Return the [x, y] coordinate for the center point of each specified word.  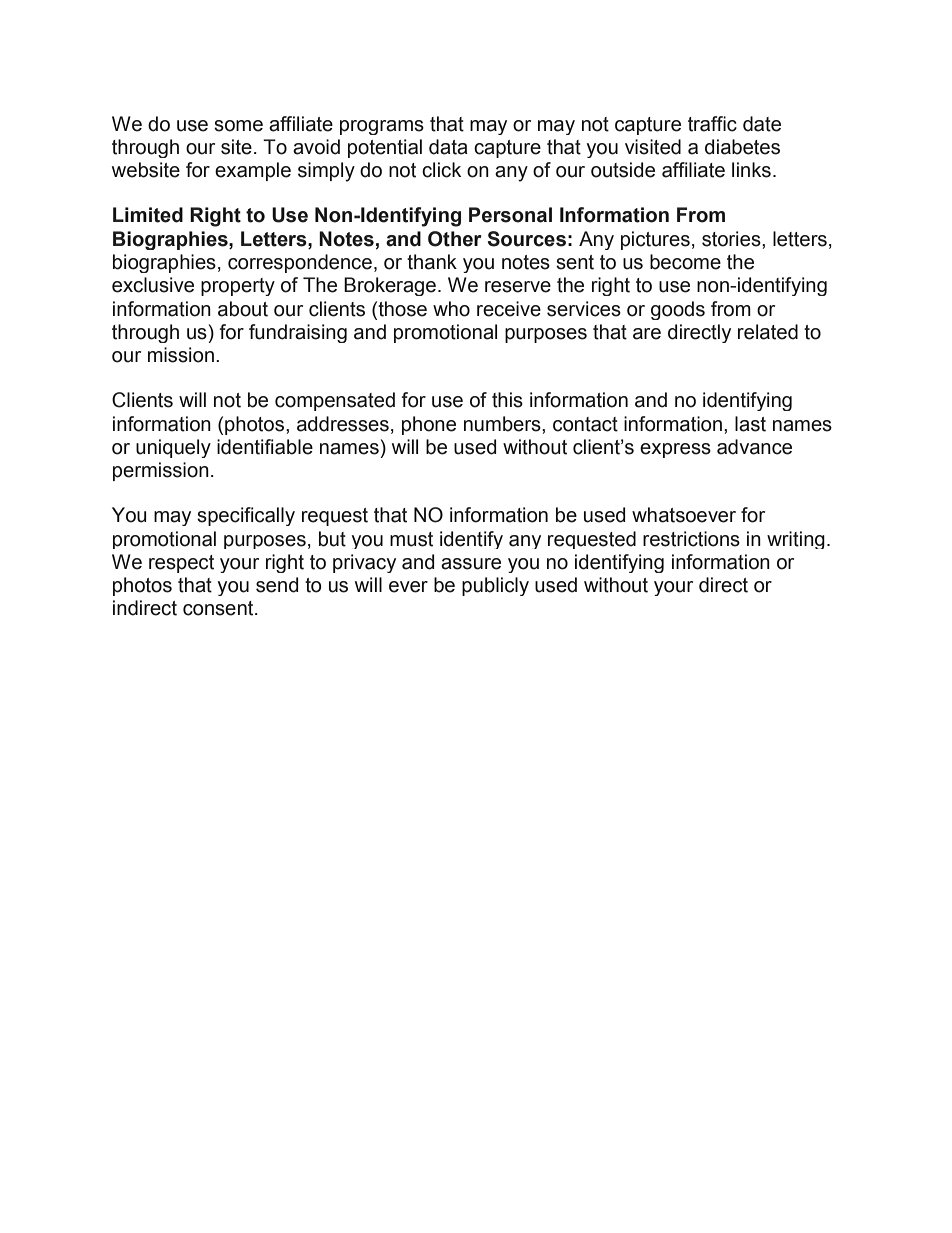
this [507, 400]
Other [455, 239]
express [675, 450]
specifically [246, 516]
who [451, 309]
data [448, 147]
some [238, 126]
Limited [148, 215]
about [243, 309]
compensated [335, 401]
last [750, 424]
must [411, 539]
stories [732, 239]
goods [678, 310]
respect [181, 564]
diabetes [742, 147]
